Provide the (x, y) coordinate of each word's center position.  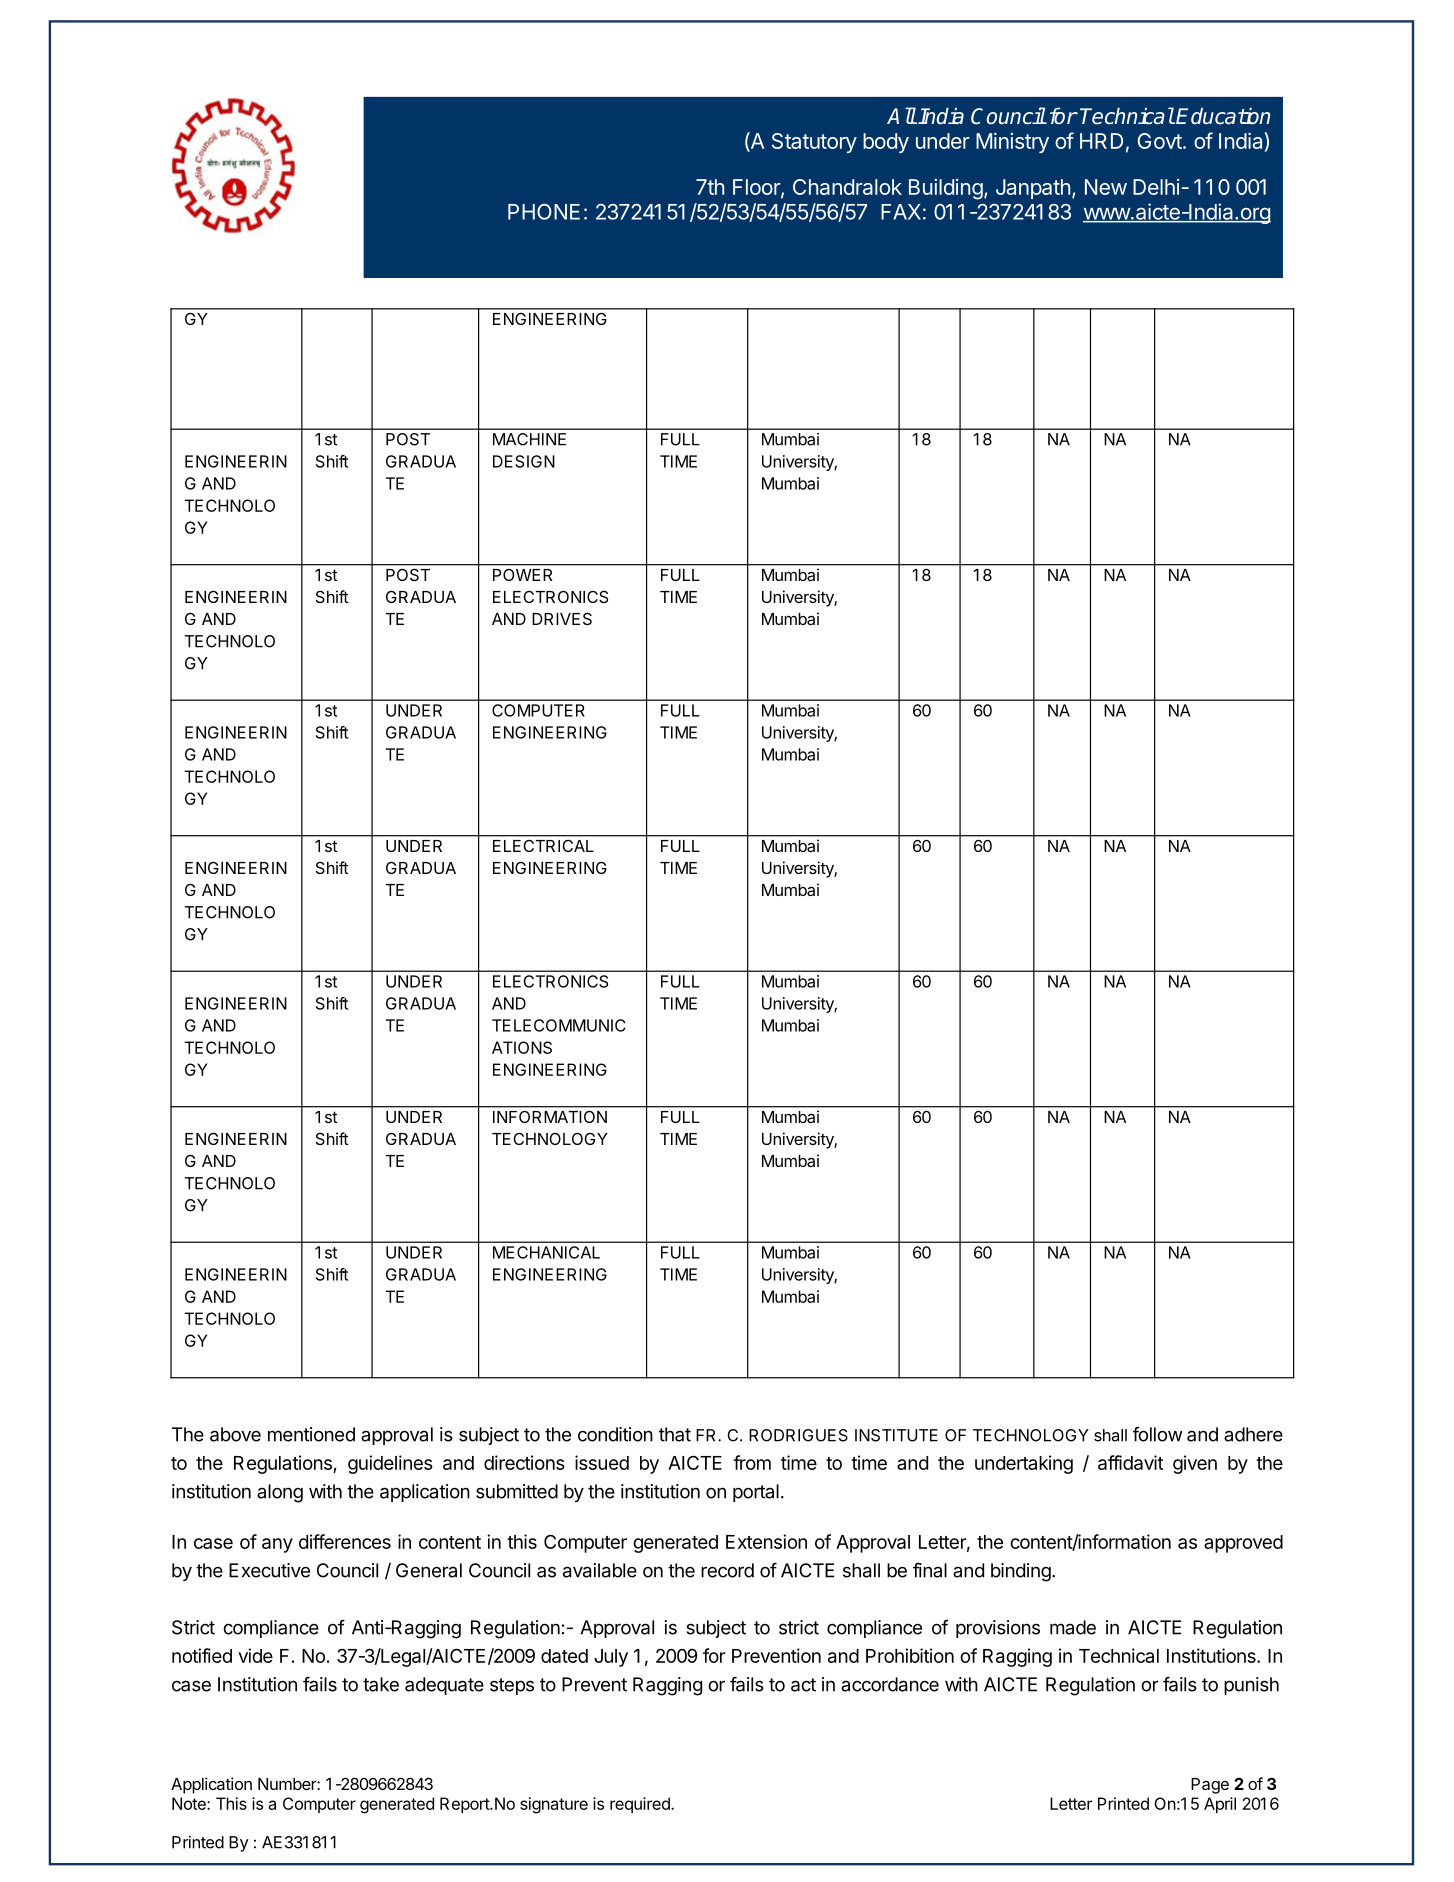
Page (1210, 1786)
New (1106, 187)
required (641, 1805)
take (381, 1684)
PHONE (544, 211)
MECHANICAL (546, 1252)
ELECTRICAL (543, 846)
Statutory (814, 143)
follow (1157, 1434)
